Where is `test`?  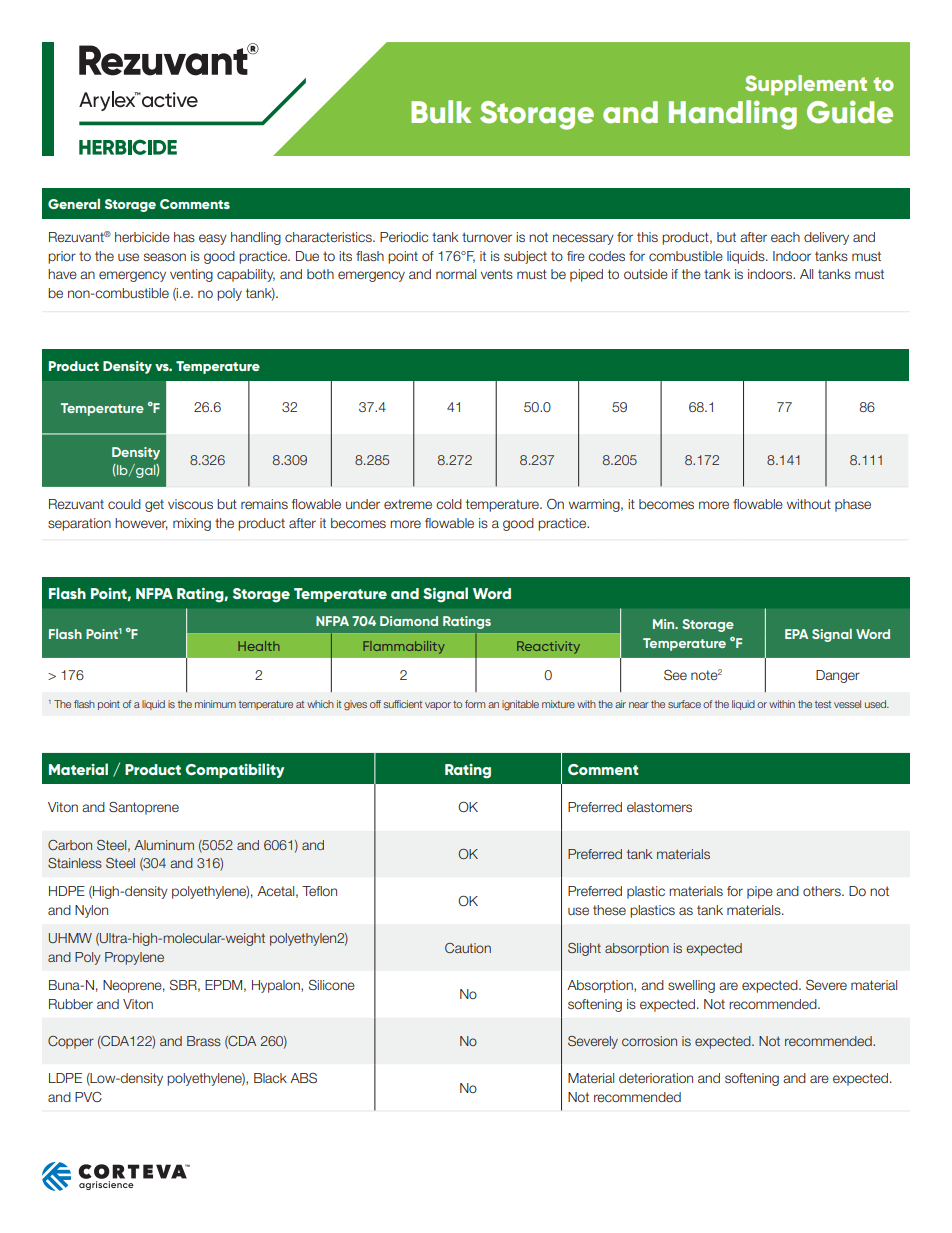 test is located at coordinates (823, 704).
